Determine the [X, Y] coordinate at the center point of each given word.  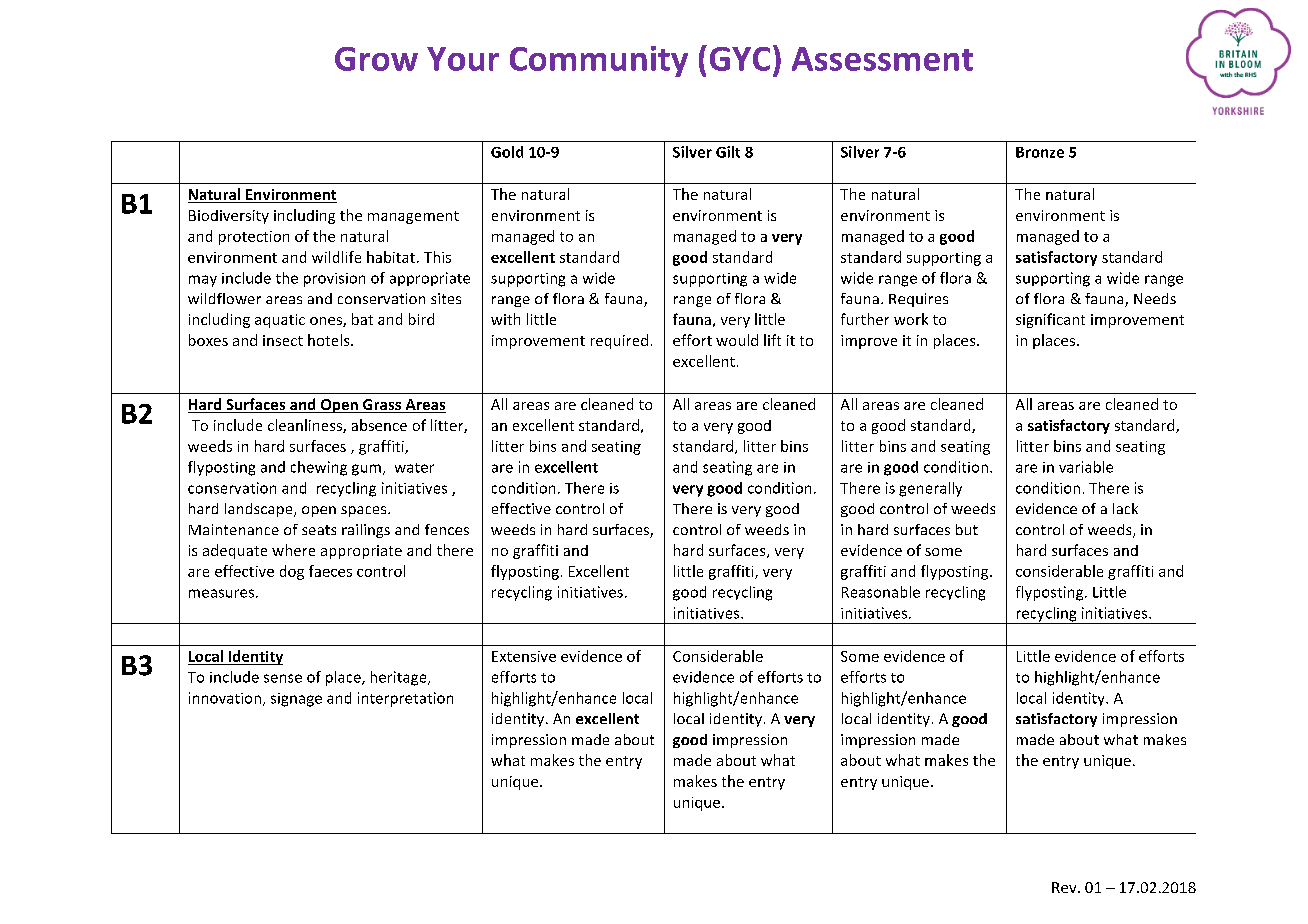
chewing [319, 468]
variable [1086, 467]
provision [334, 280]
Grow [376, 59]
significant [1050, 320]
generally [930, 489]
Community [599, 61]
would [737, 340]
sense [283, 678]
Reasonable [881, 592]
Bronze [1040, 152]
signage [296, 700]
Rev [1065, 887]
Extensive [524, 656]
